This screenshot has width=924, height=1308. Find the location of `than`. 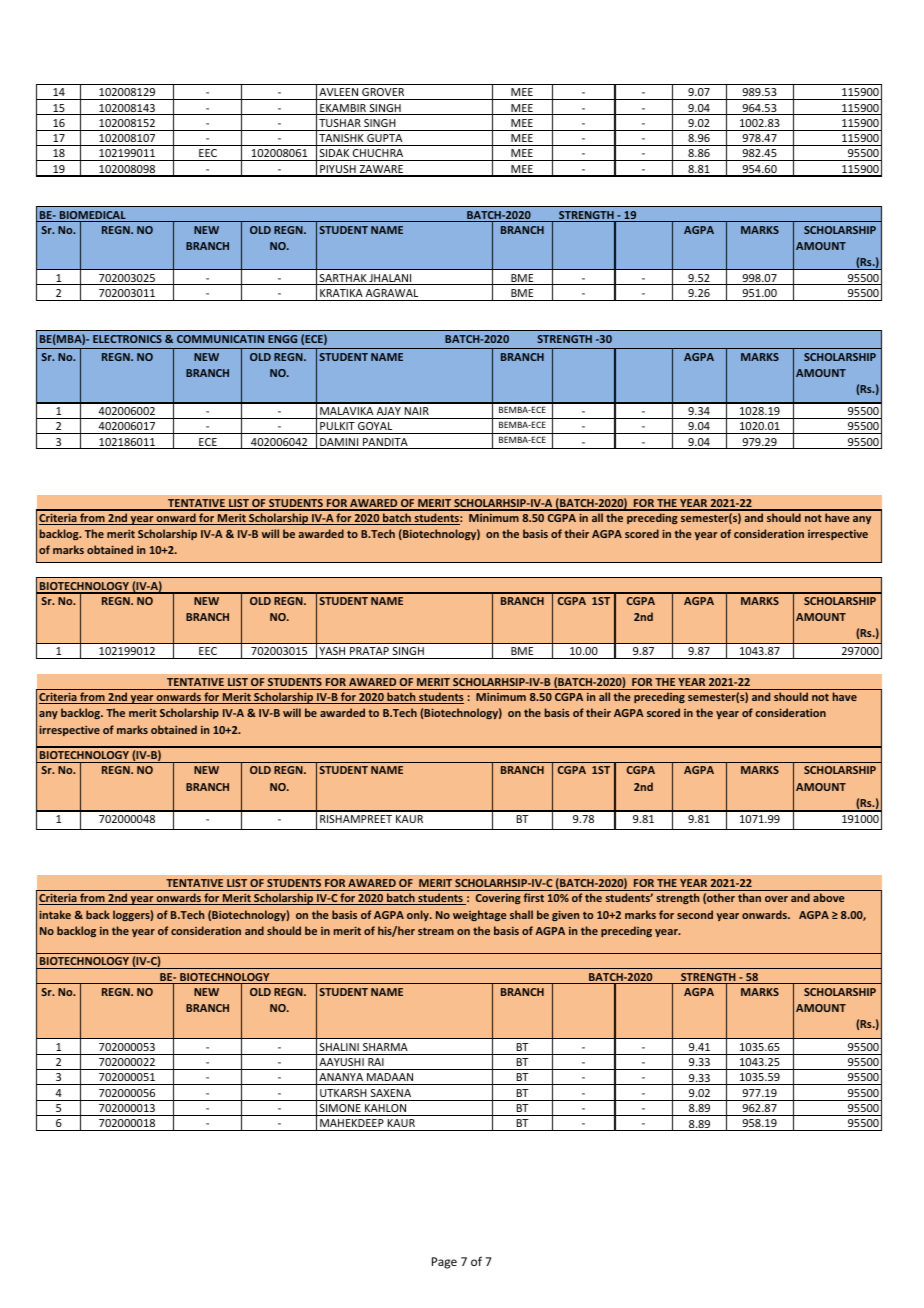

than is located at coordinates (749, 897).
